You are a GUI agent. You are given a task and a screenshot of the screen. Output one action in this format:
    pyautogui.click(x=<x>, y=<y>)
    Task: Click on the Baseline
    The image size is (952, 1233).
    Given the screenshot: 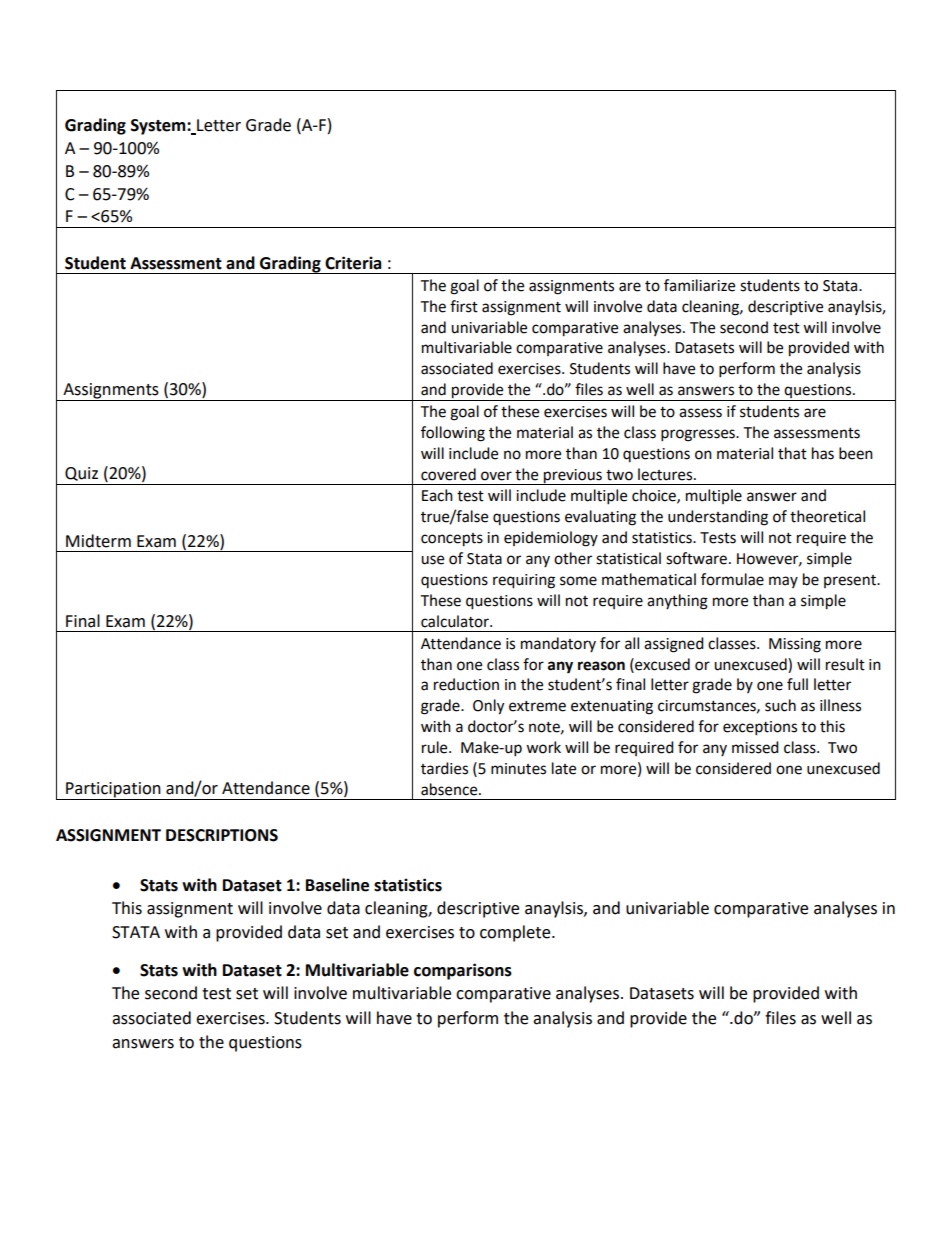 What is the action you would take?
    pyautogui.click(x=337, y=885)
